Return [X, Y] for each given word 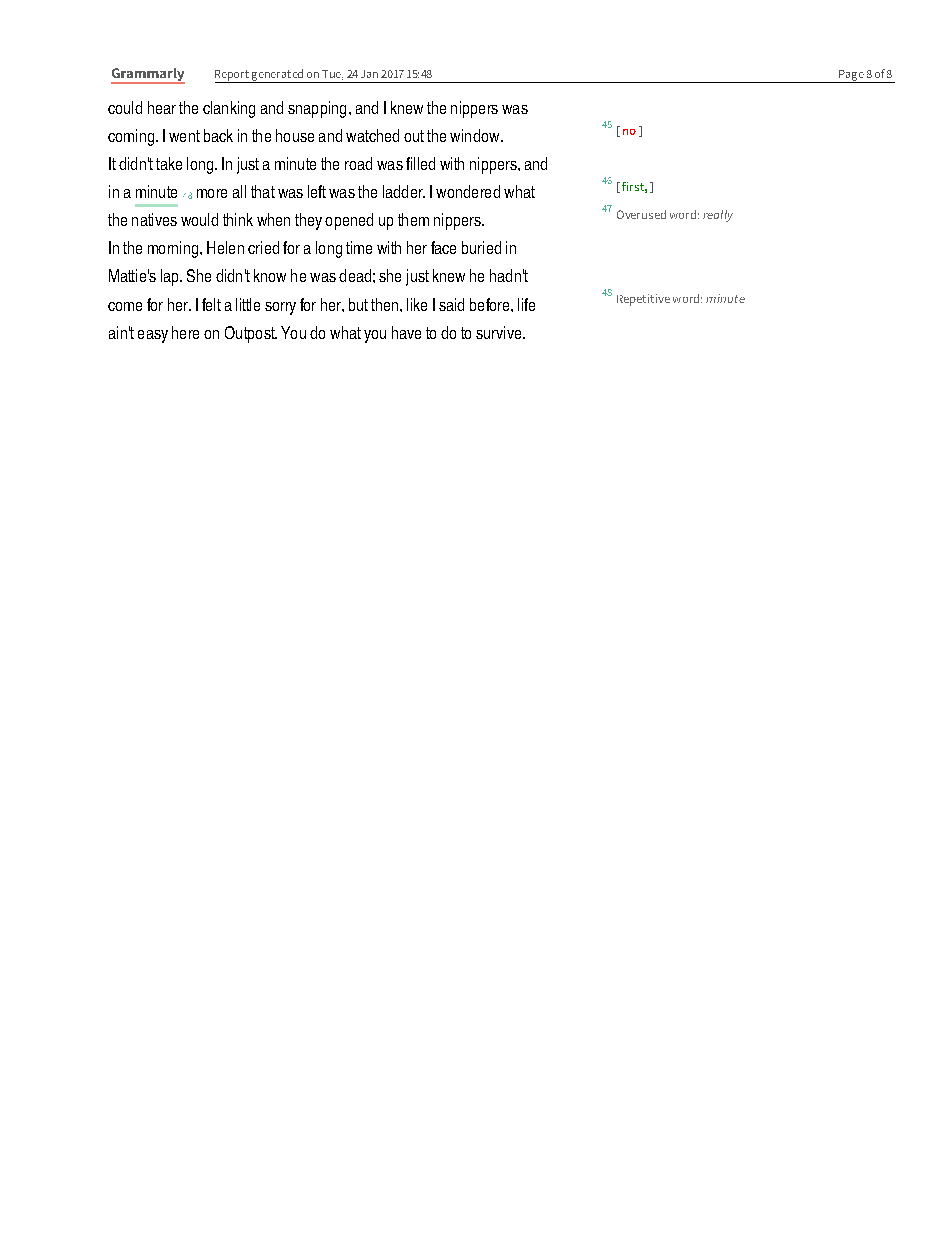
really [718, 216]
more [212, 193]
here [185, 332]
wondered [468, 191]
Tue [332, 75]
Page [851, 76]
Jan [369, 74]
